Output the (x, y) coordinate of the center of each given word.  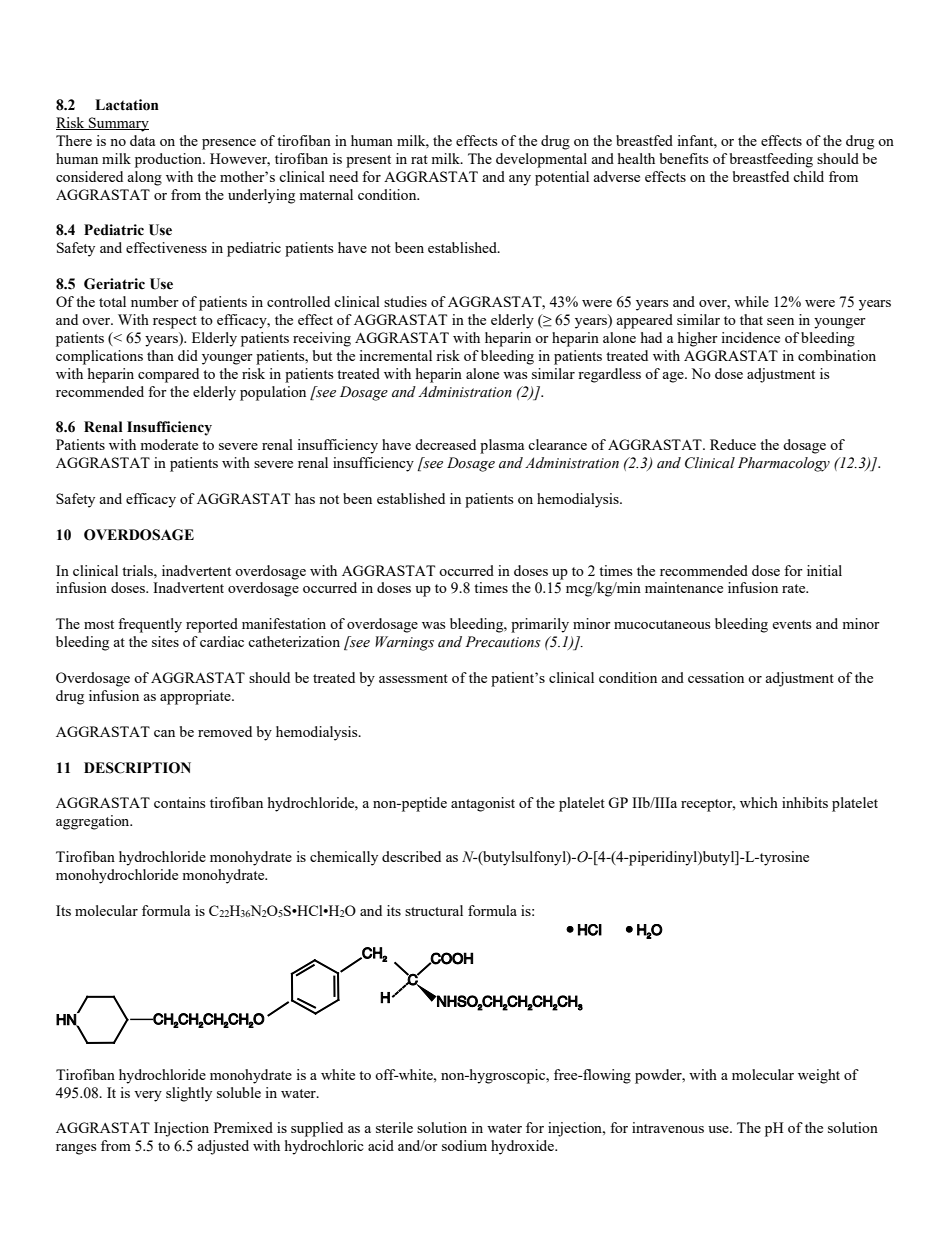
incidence (750, 337)
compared (168, 375)
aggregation (94, 822)
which (759, 802)
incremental (395, 355)
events (791, 624)
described (411, 856)
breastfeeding (771, 160)
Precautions (503, 642)
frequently (150, 625)
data (142, 140)
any (520, 180)
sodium (464, 1145)
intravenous (668, 1127)
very (148, 1096)
